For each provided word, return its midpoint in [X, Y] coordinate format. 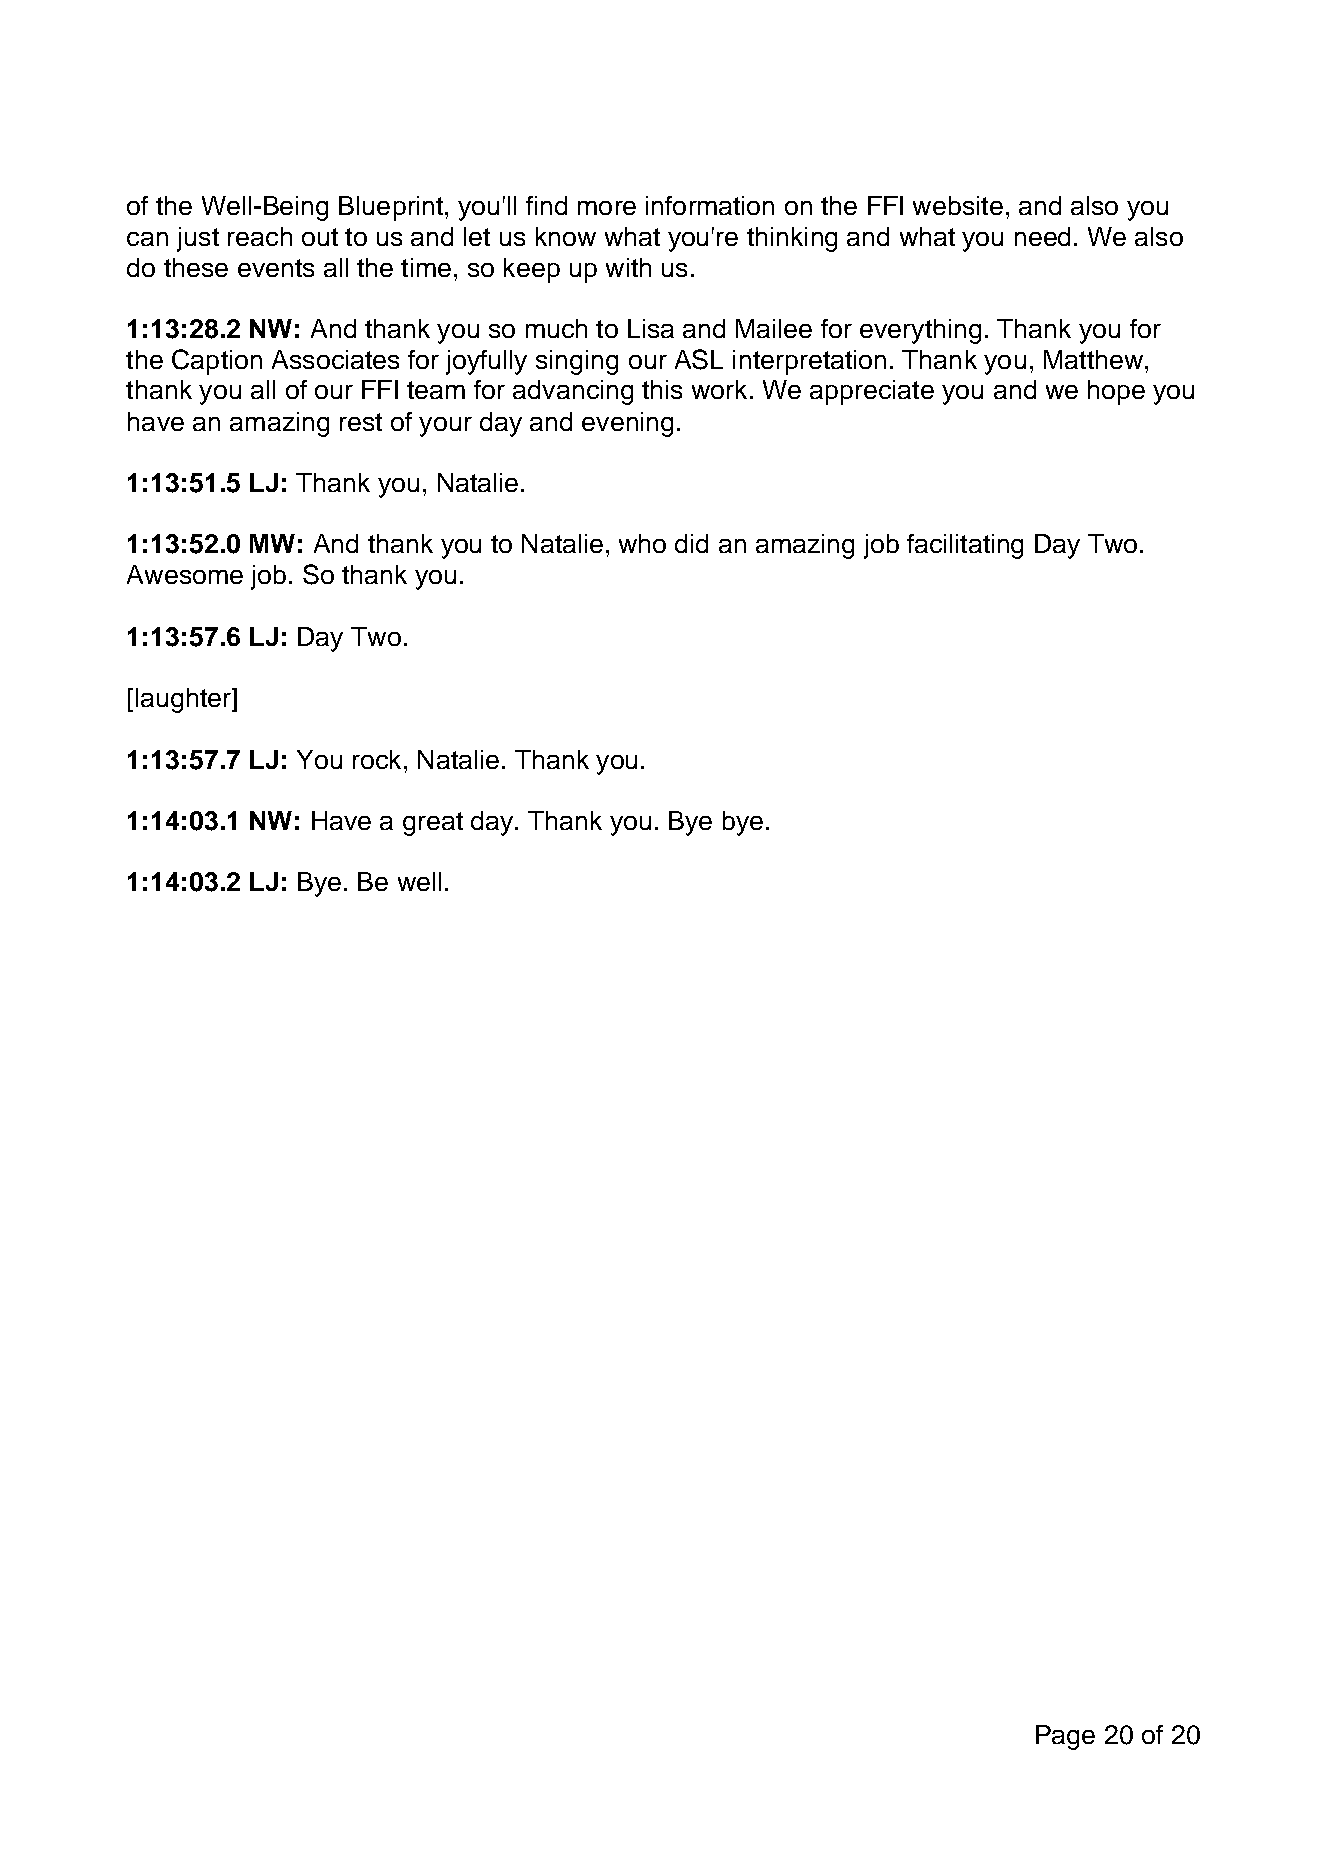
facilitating [965, 546]
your [445, 427]
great [433, 824]
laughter [185, 700]
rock [377, 759]
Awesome [185, 574]
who [642, 543]
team [436, 390]
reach [260, 236]
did [691, 543]
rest [361, 422]
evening [627, 424]
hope [1116, 392]
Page [1065, 1737]
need [1042, 236]
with [628, 267]
